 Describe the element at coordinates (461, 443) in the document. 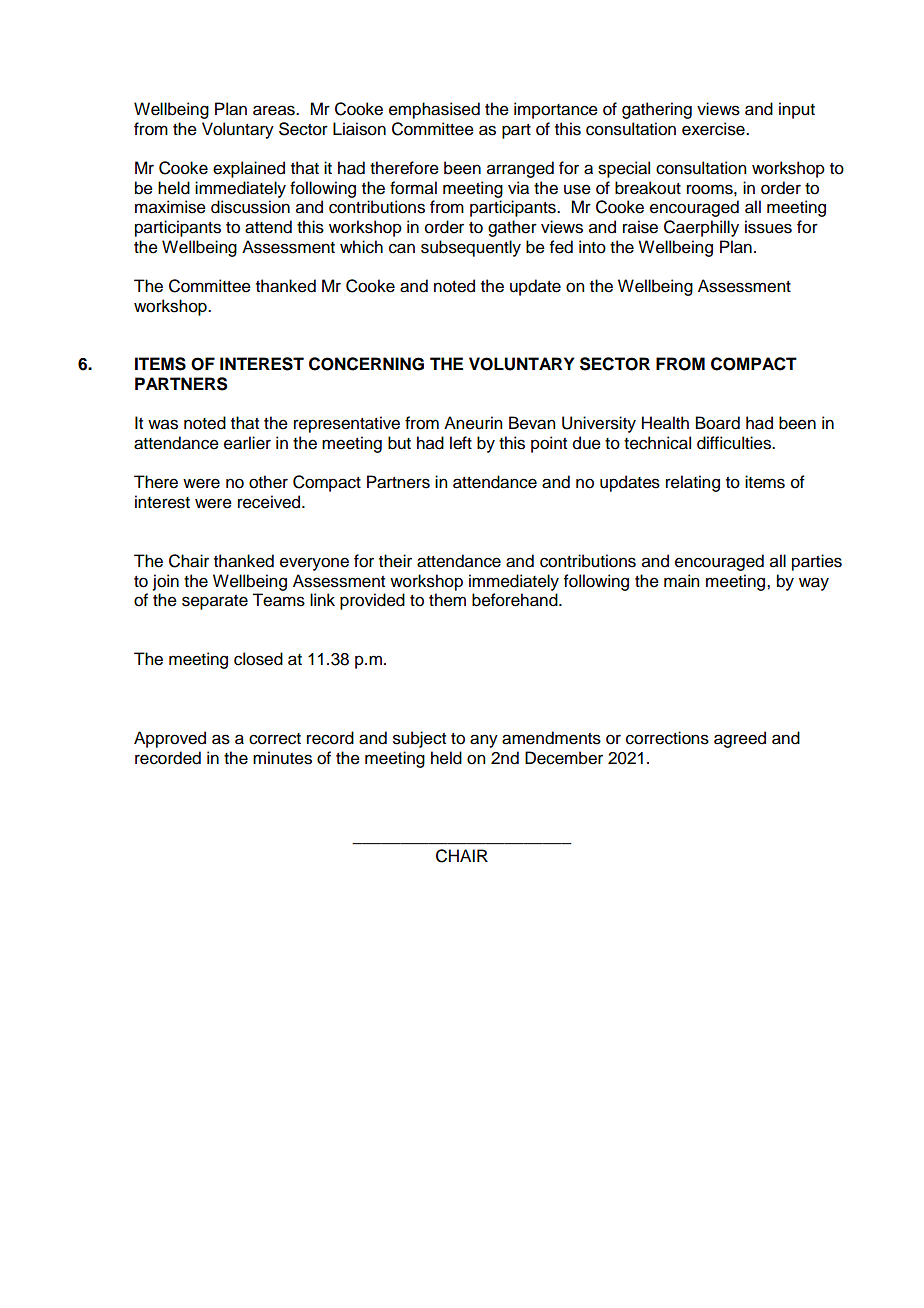

I see `left` at that location.
